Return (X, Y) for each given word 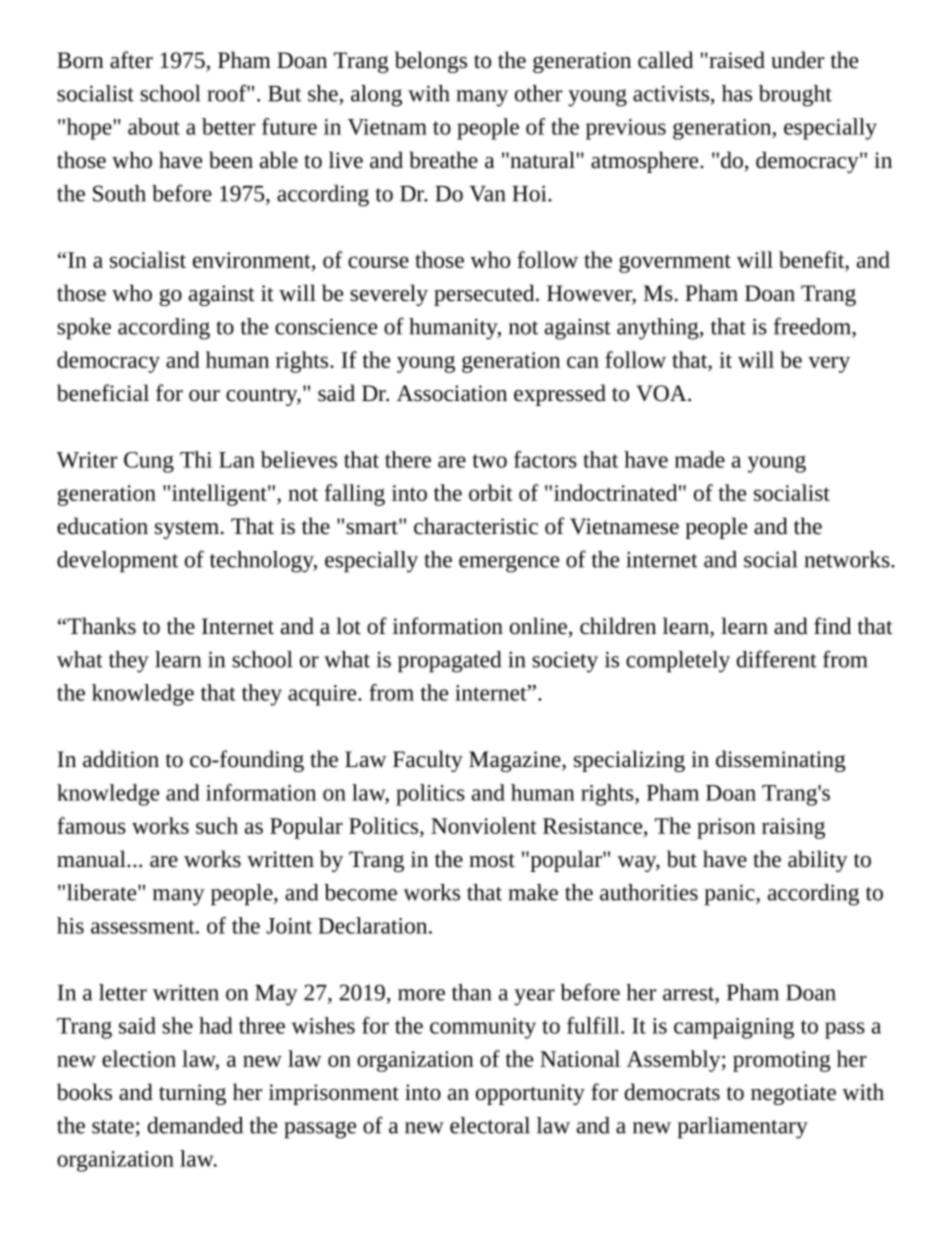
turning (192, 1094)
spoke (84, 329)
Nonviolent (483, 825)
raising (793, 828)
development (117, 562)
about (154, 126)
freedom (813, 326)
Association (452, 393)
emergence (509, 564)
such (217, 825)
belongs (431, 62)
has (737, 93)
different (777, 659)
